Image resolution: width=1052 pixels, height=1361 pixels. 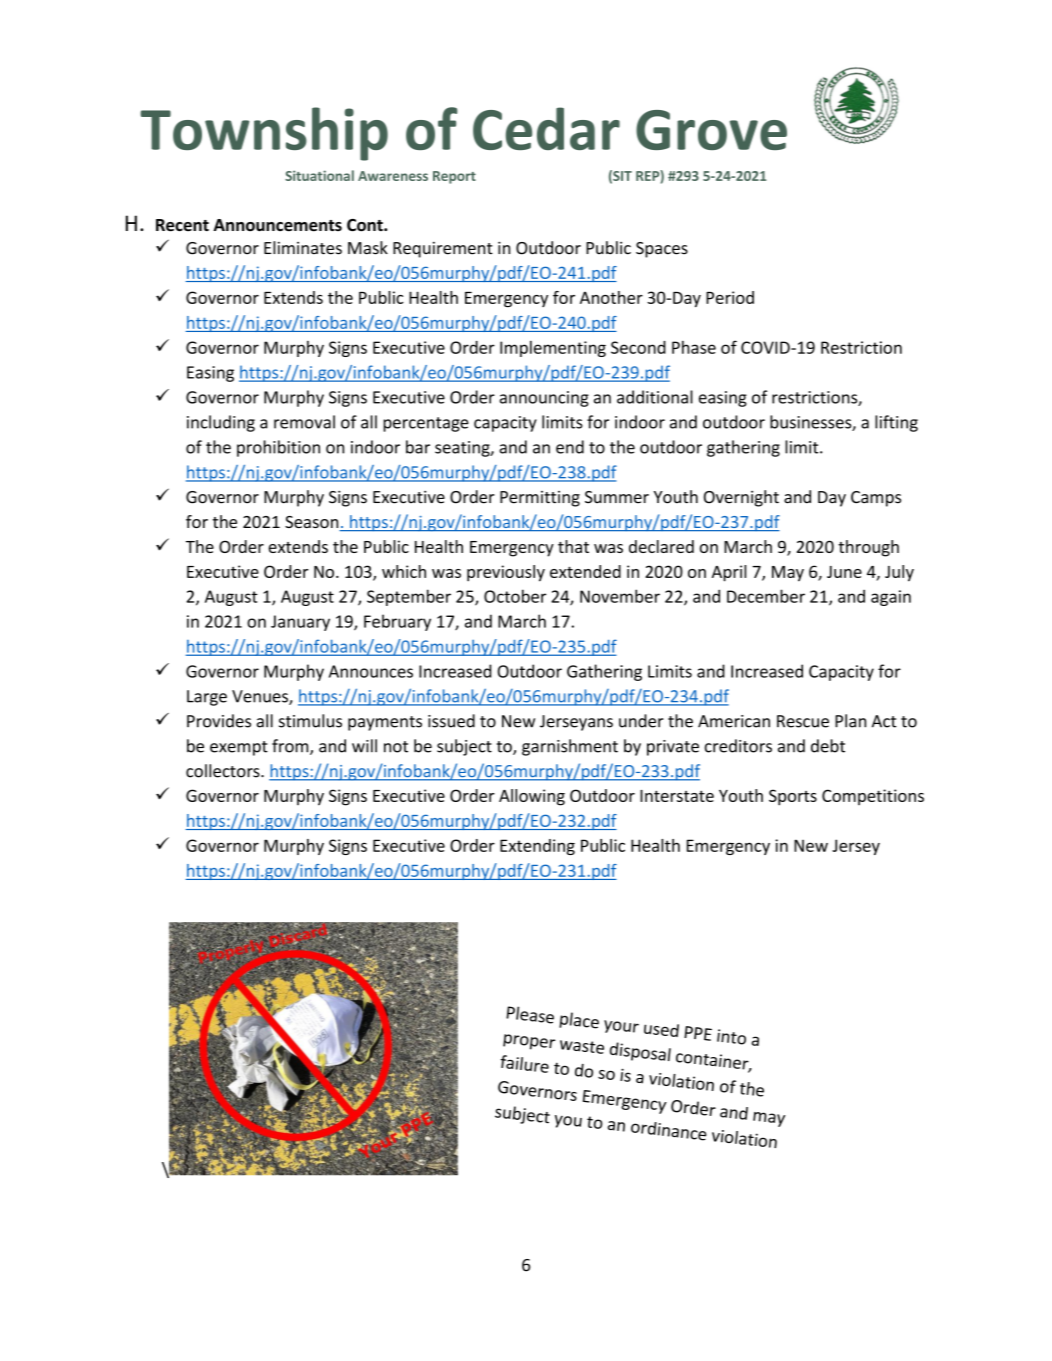 What do you see at coordinates (264, 134) in the page?
I see `Township` at bounding box center [264, 134].
